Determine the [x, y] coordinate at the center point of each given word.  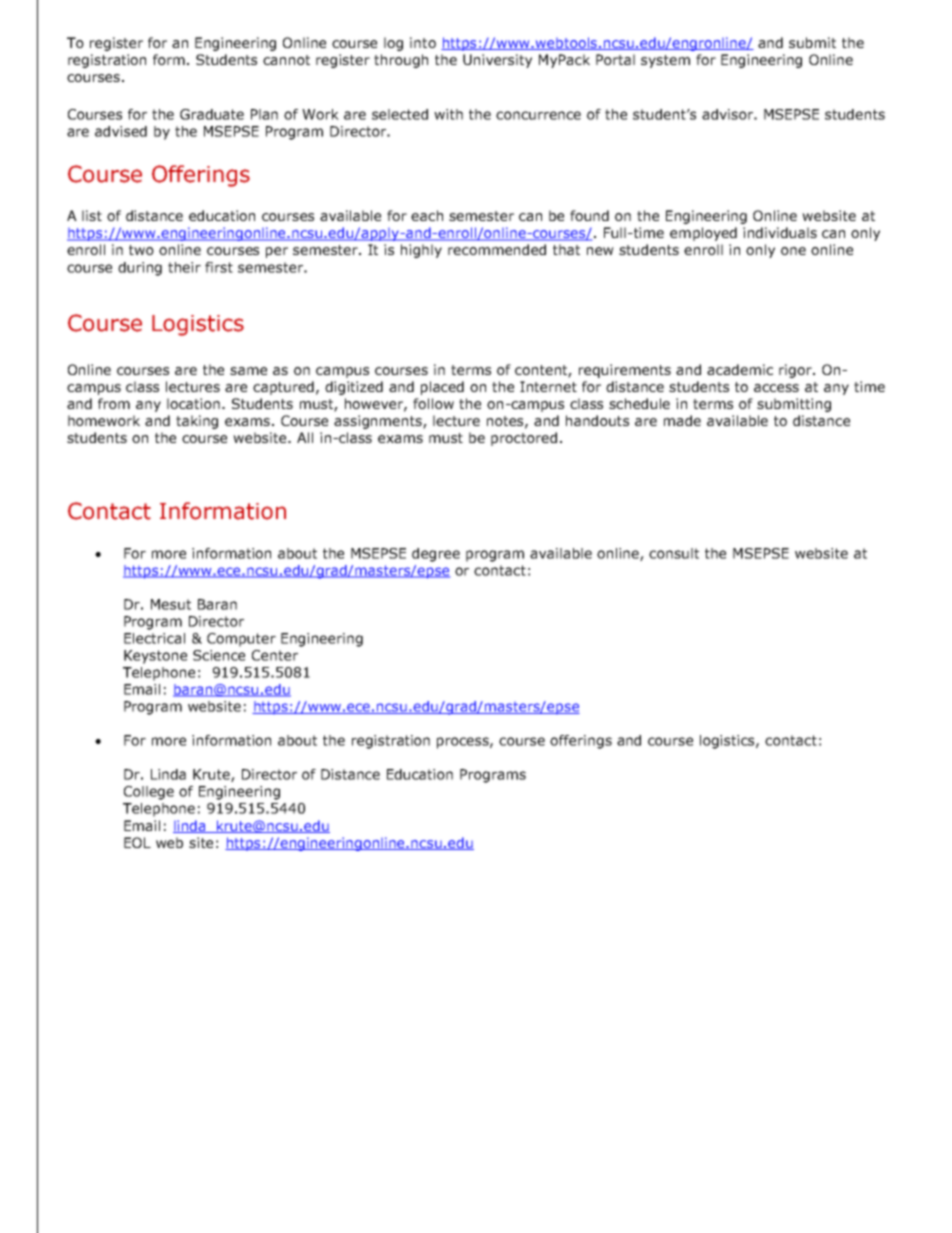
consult [674, 553]
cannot [286, 60]
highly [421, 251]
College [149, 793]
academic [740, 369]
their [184, 267]
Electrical [154, 638]
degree [436, 555]
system [665, 61]
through [401, 61]
